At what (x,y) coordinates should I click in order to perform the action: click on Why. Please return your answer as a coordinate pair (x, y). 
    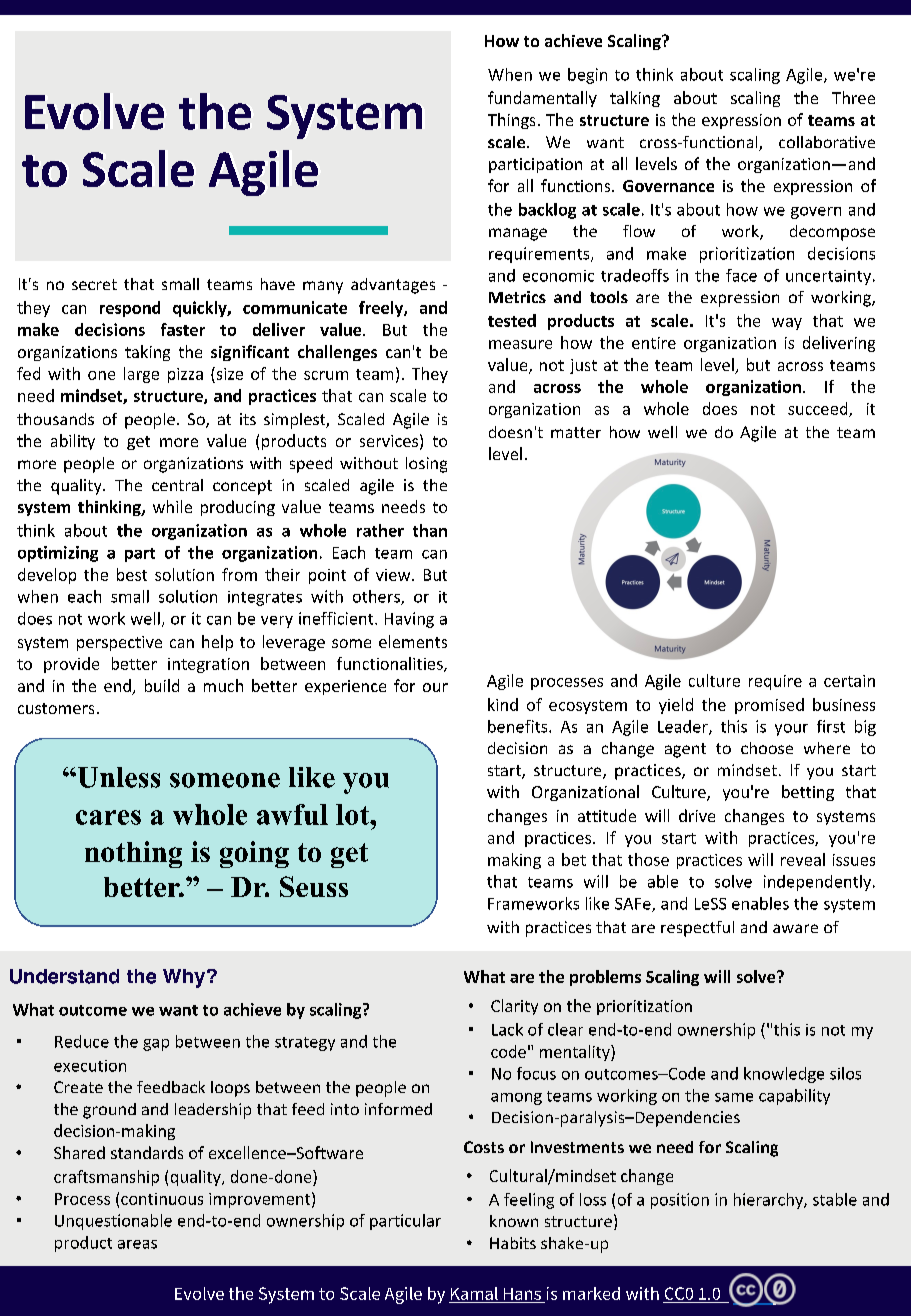
    Looking at the image, I should click on (185, 978).
